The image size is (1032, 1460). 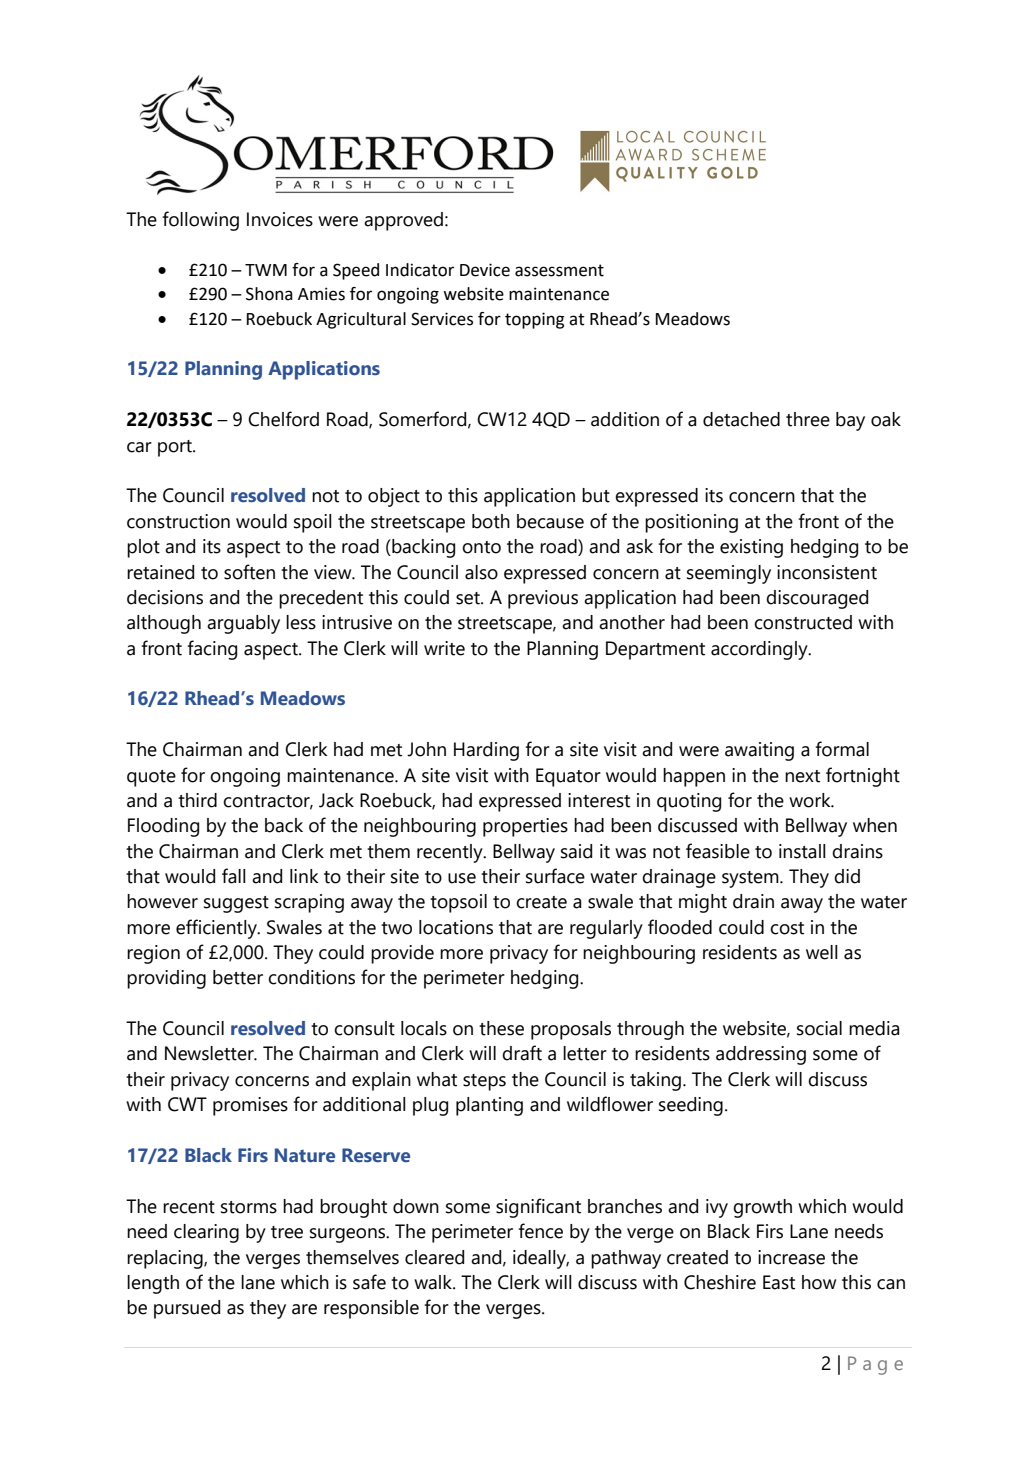 I want to click on arguably, so click(x=243, y=624).
